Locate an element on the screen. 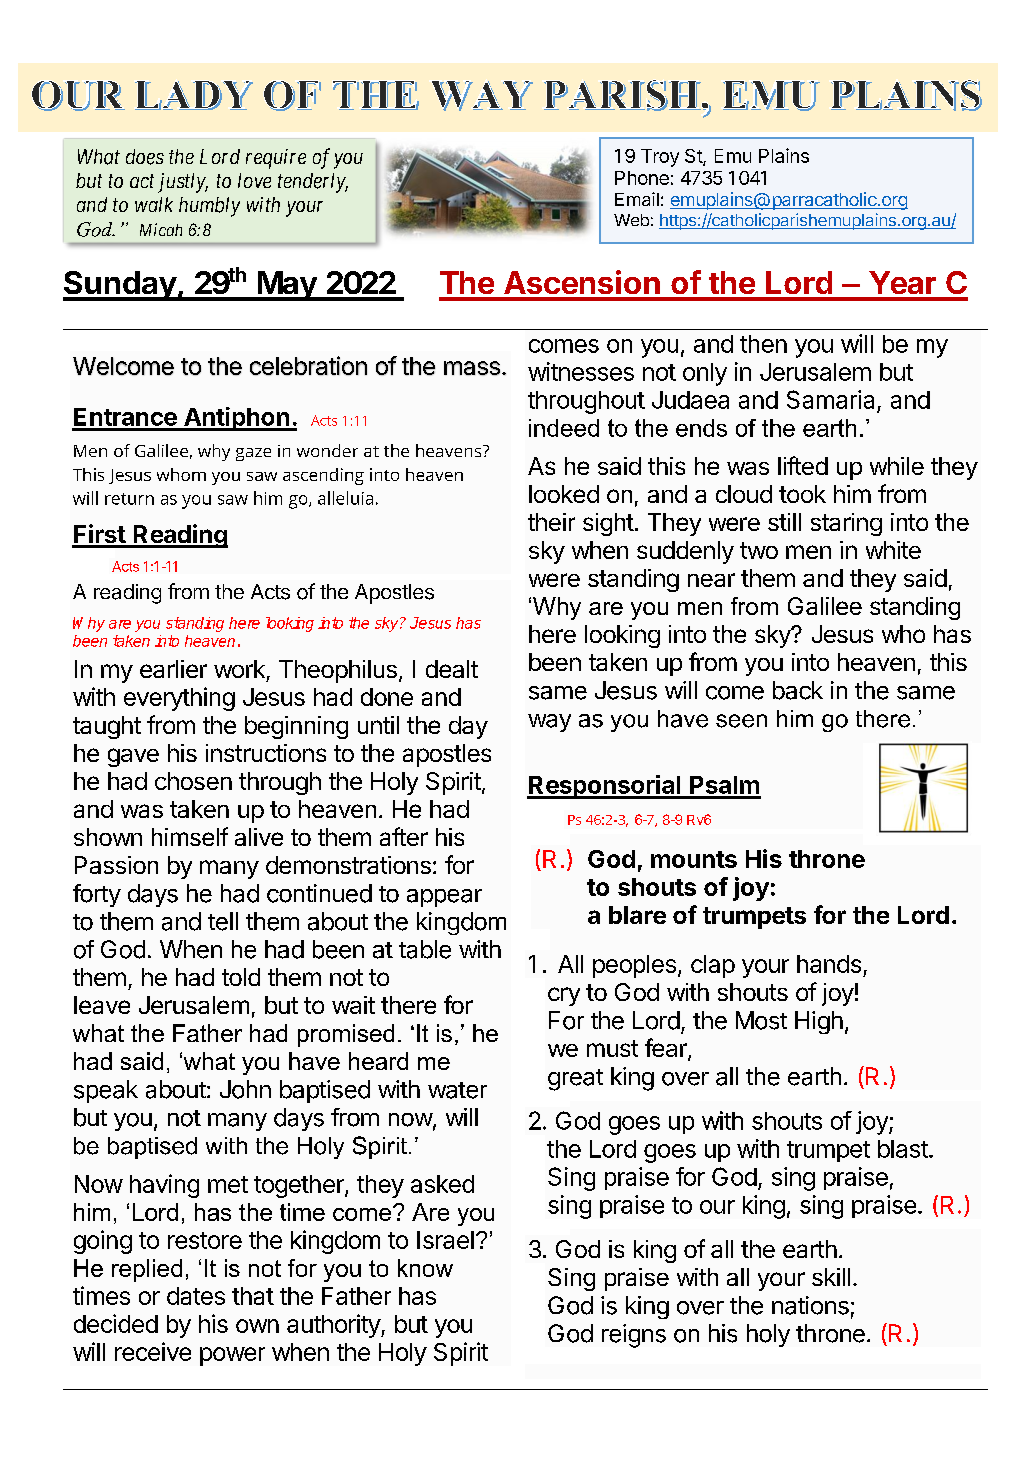 This screenshot has width=1036, height=1465. High is located at coordinates (819, 1022).
